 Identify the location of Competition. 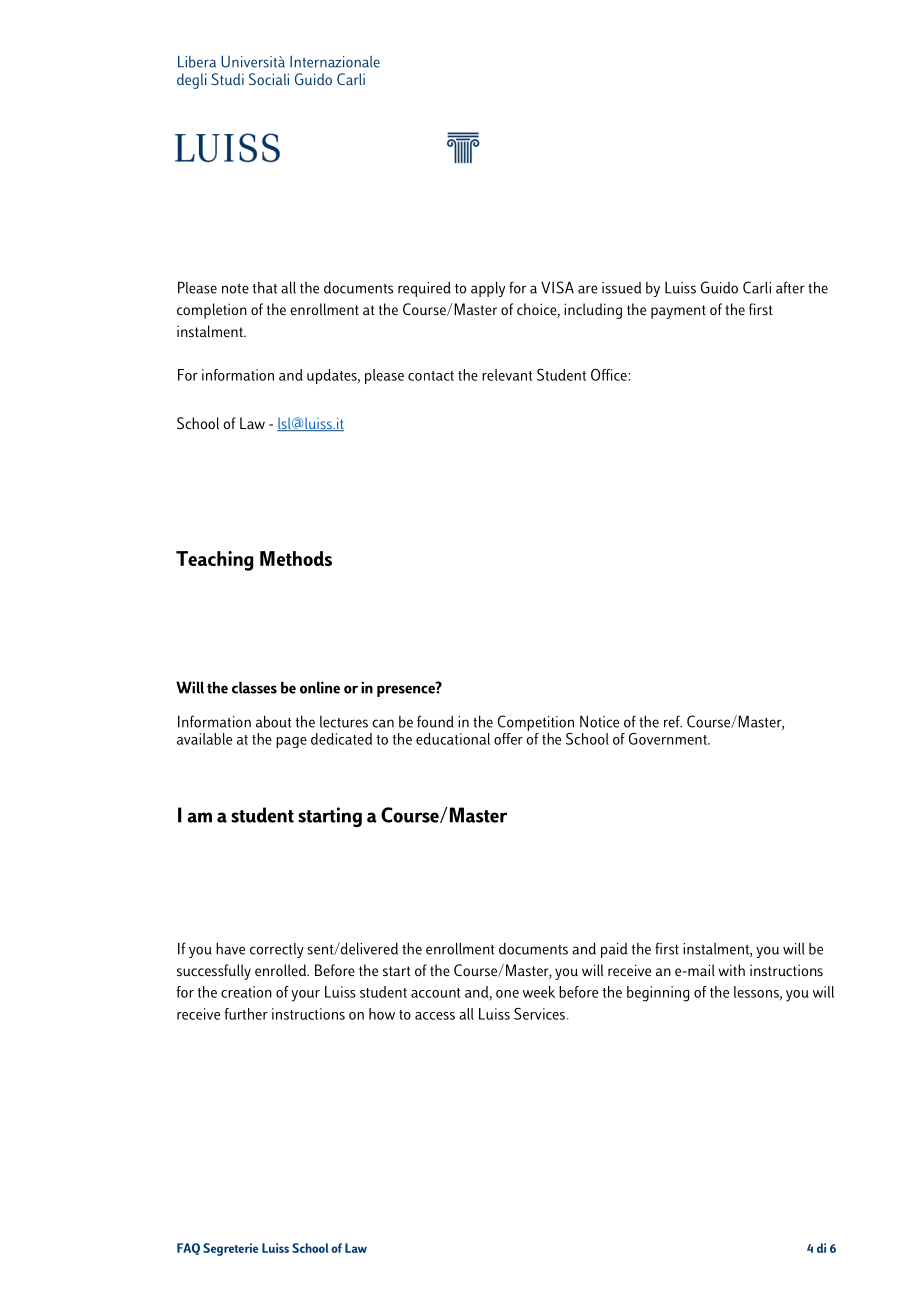
(536, 723).
